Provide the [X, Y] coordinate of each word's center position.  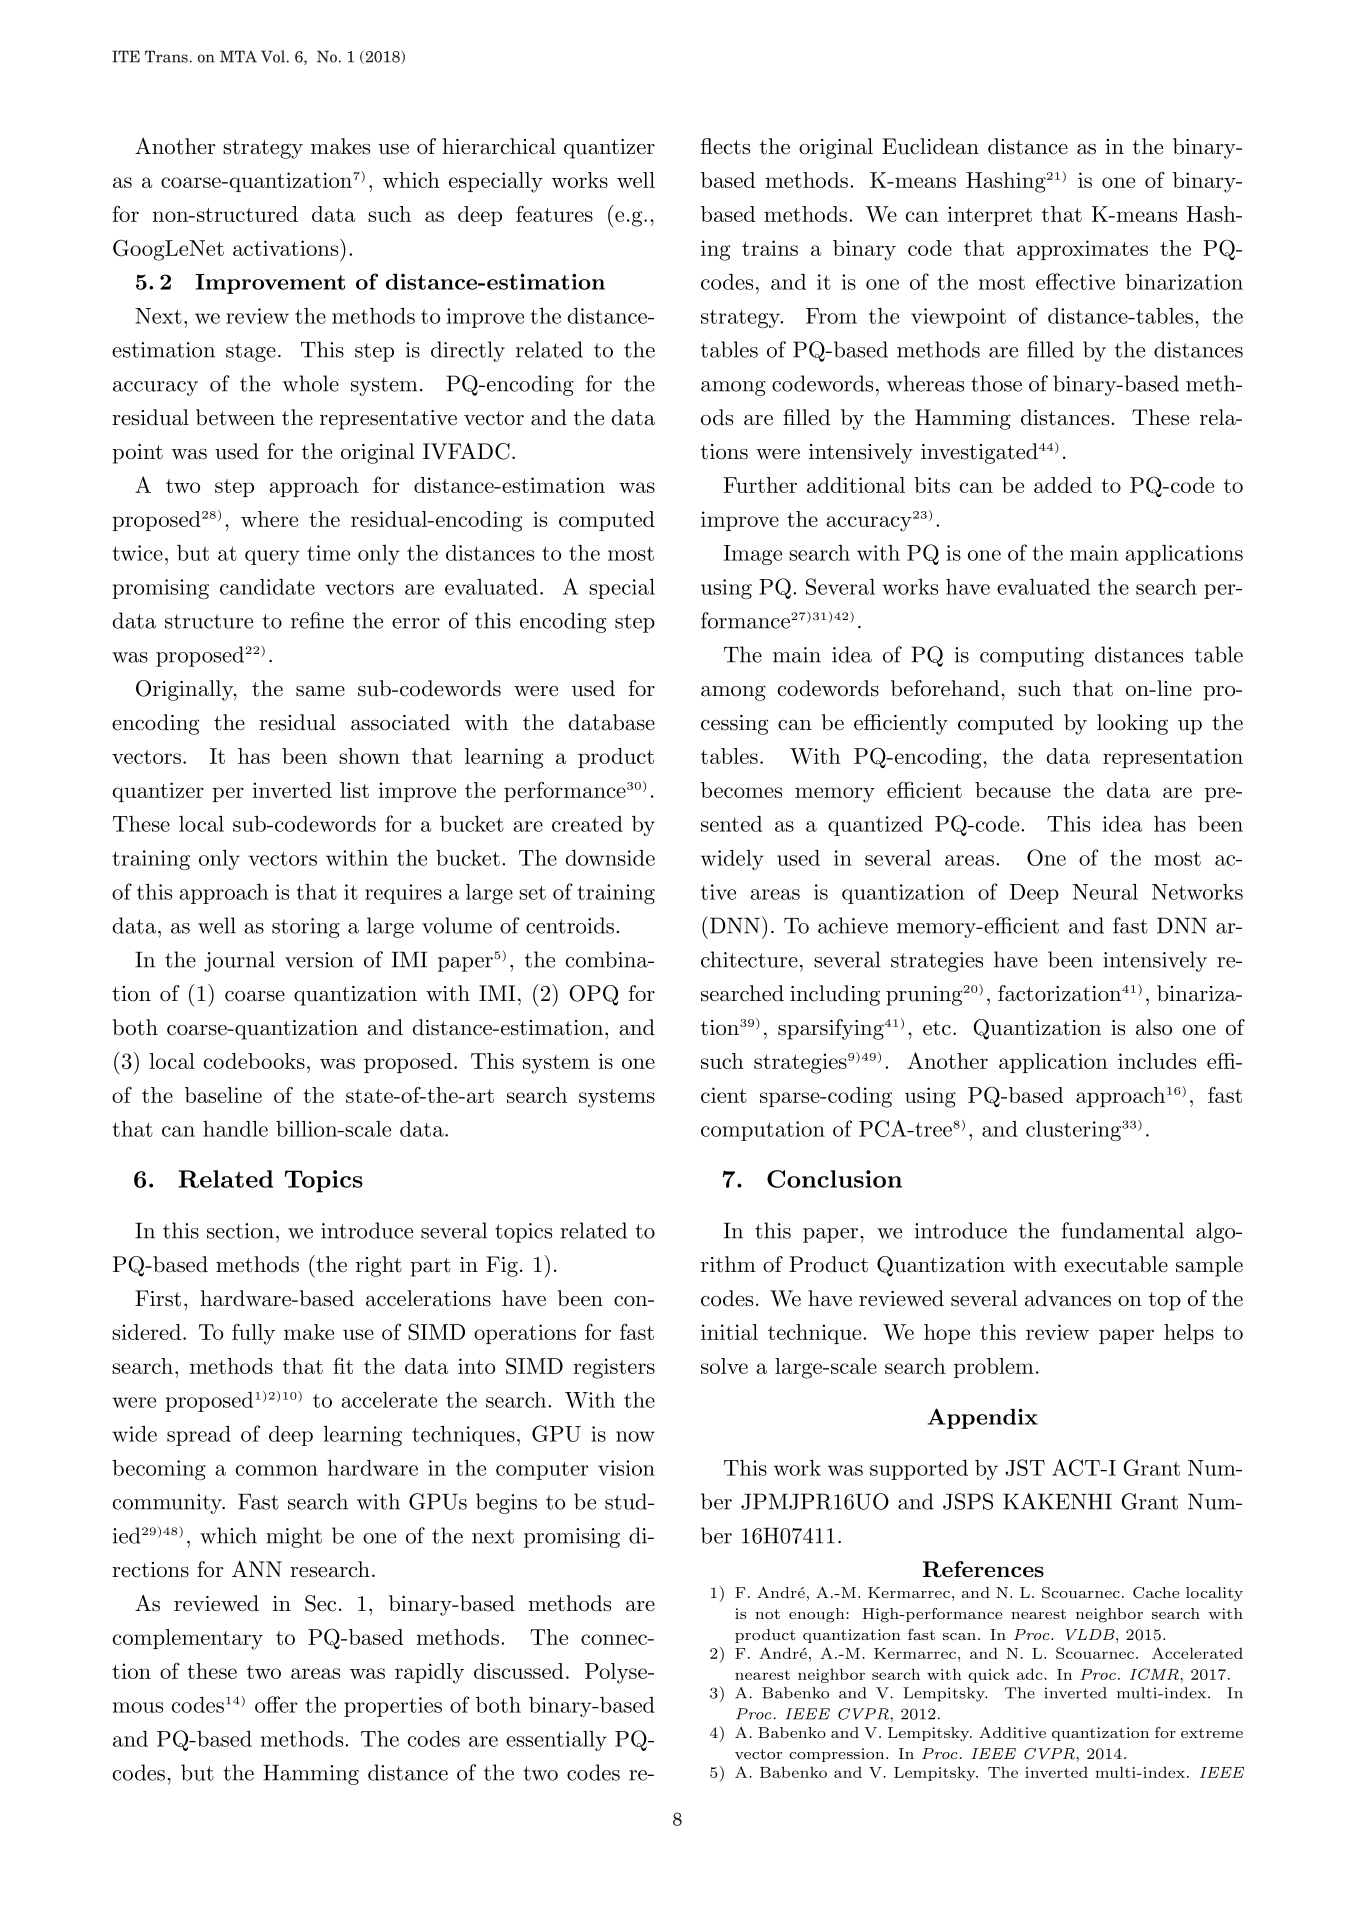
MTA [238, 56]
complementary [187, 1639]
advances [1068, 1298]
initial [729, 1332]
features [554, 213]
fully [253, 1334]
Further [760, 485]
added [1063, 485]
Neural [1105, 891]
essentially [556, 1741]
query [272, 557]
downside [610, 858]
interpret [990, 216]
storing [306, 928]
